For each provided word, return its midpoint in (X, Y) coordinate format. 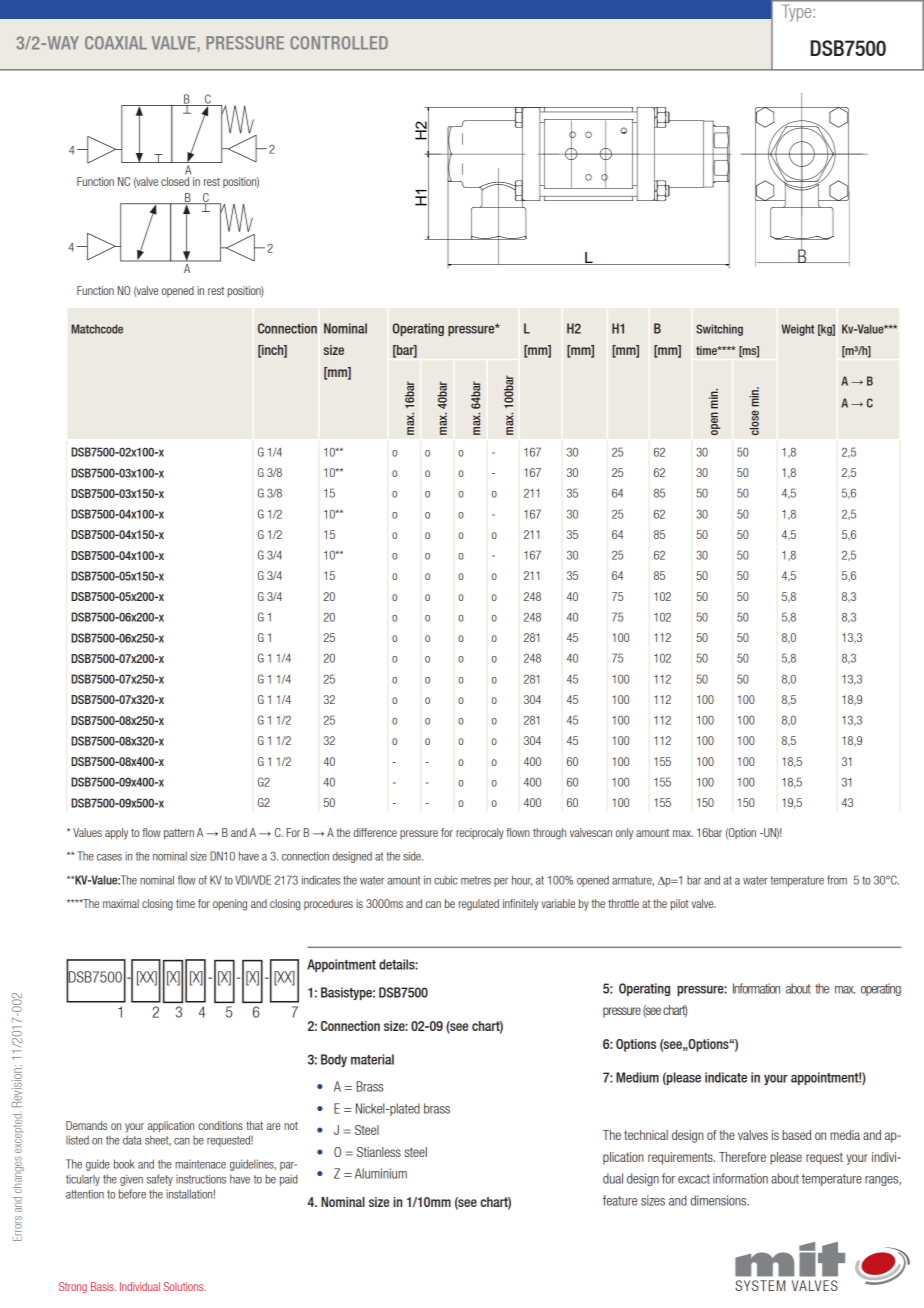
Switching (719, 330)
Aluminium (381, 1173)
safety (160, 1180)
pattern (179, 834)
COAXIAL (116, 43)
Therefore (742, 1157)
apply (116, 834)
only (624, 834)
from (837, 880)
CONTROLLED (339, 43)
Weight (797, 330)
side (413, 856)
